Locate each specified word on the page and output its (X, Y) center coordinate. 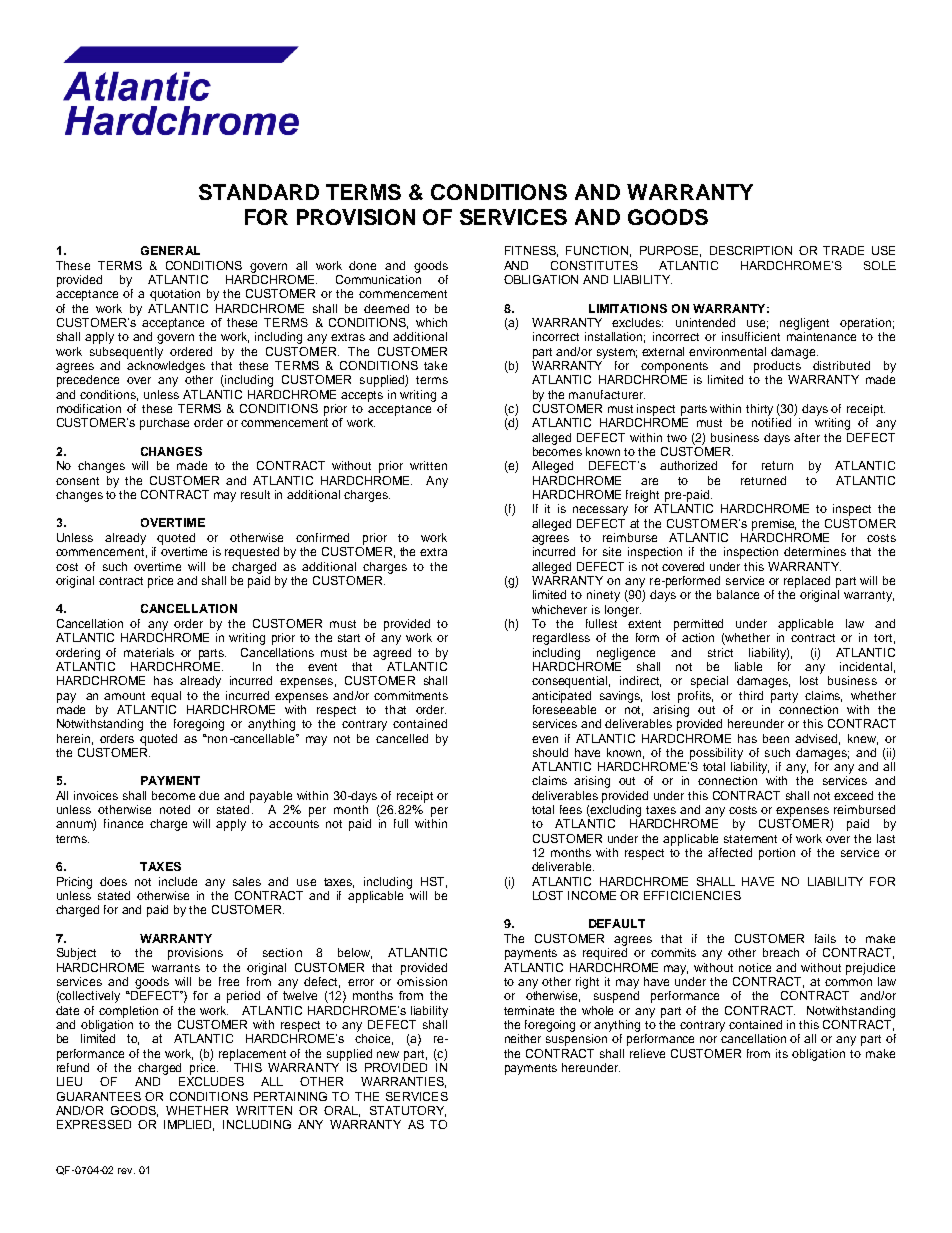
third (751, 695)
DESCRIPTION (751, 250)
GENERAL (170, 250)
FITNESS (531, 251)
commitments (411, 695)
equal (166, 697)
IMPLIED (189, 1125)
